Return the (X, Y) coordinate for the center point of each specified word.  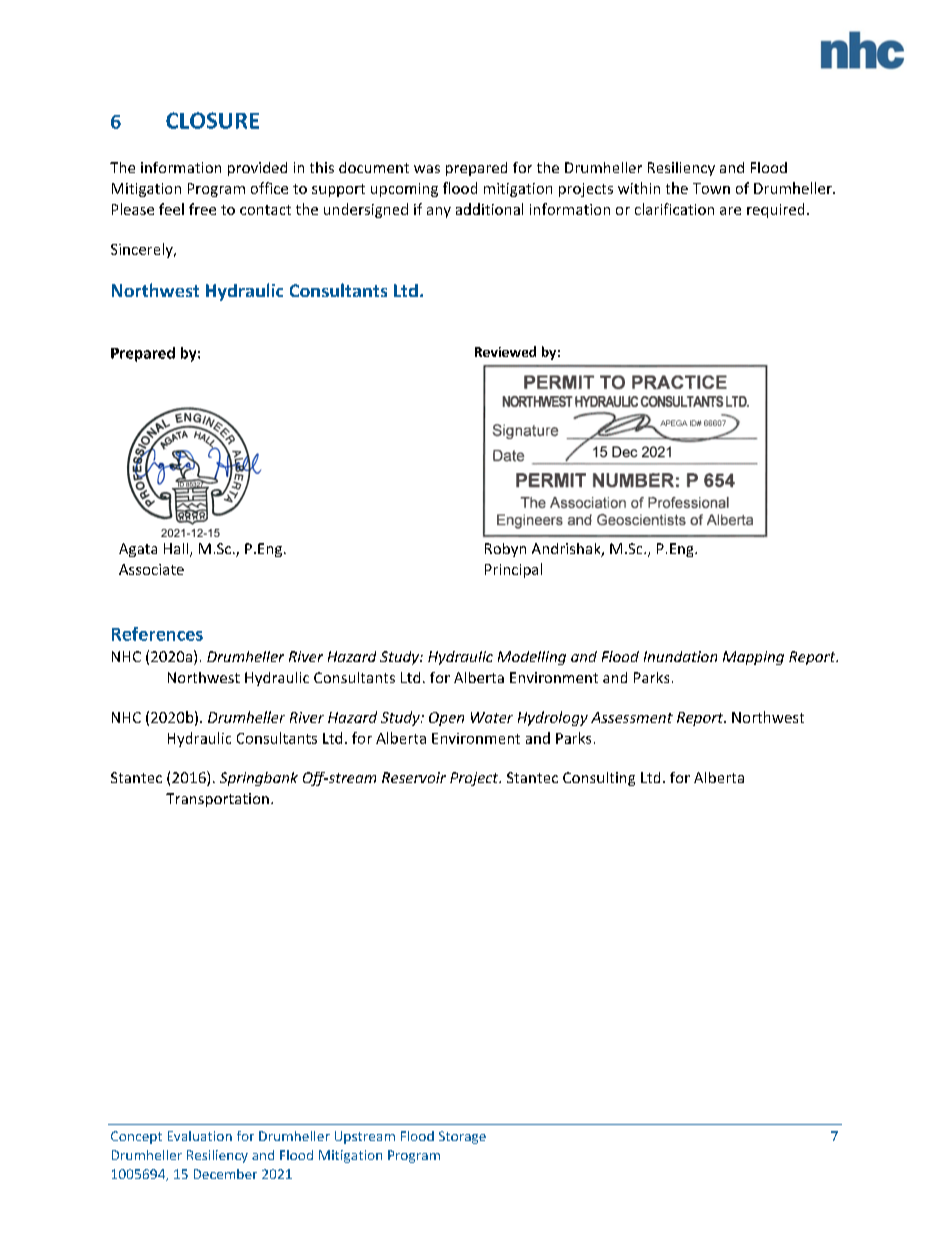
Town (711, 188)
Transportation (217, 800)
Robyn (505, 550)
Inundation (680, 656)
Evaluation (200, 1136)
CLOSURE (212, 120)
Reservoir (414, 777)
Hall (176, 548)
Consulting (599, 779)
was (427, 169)
